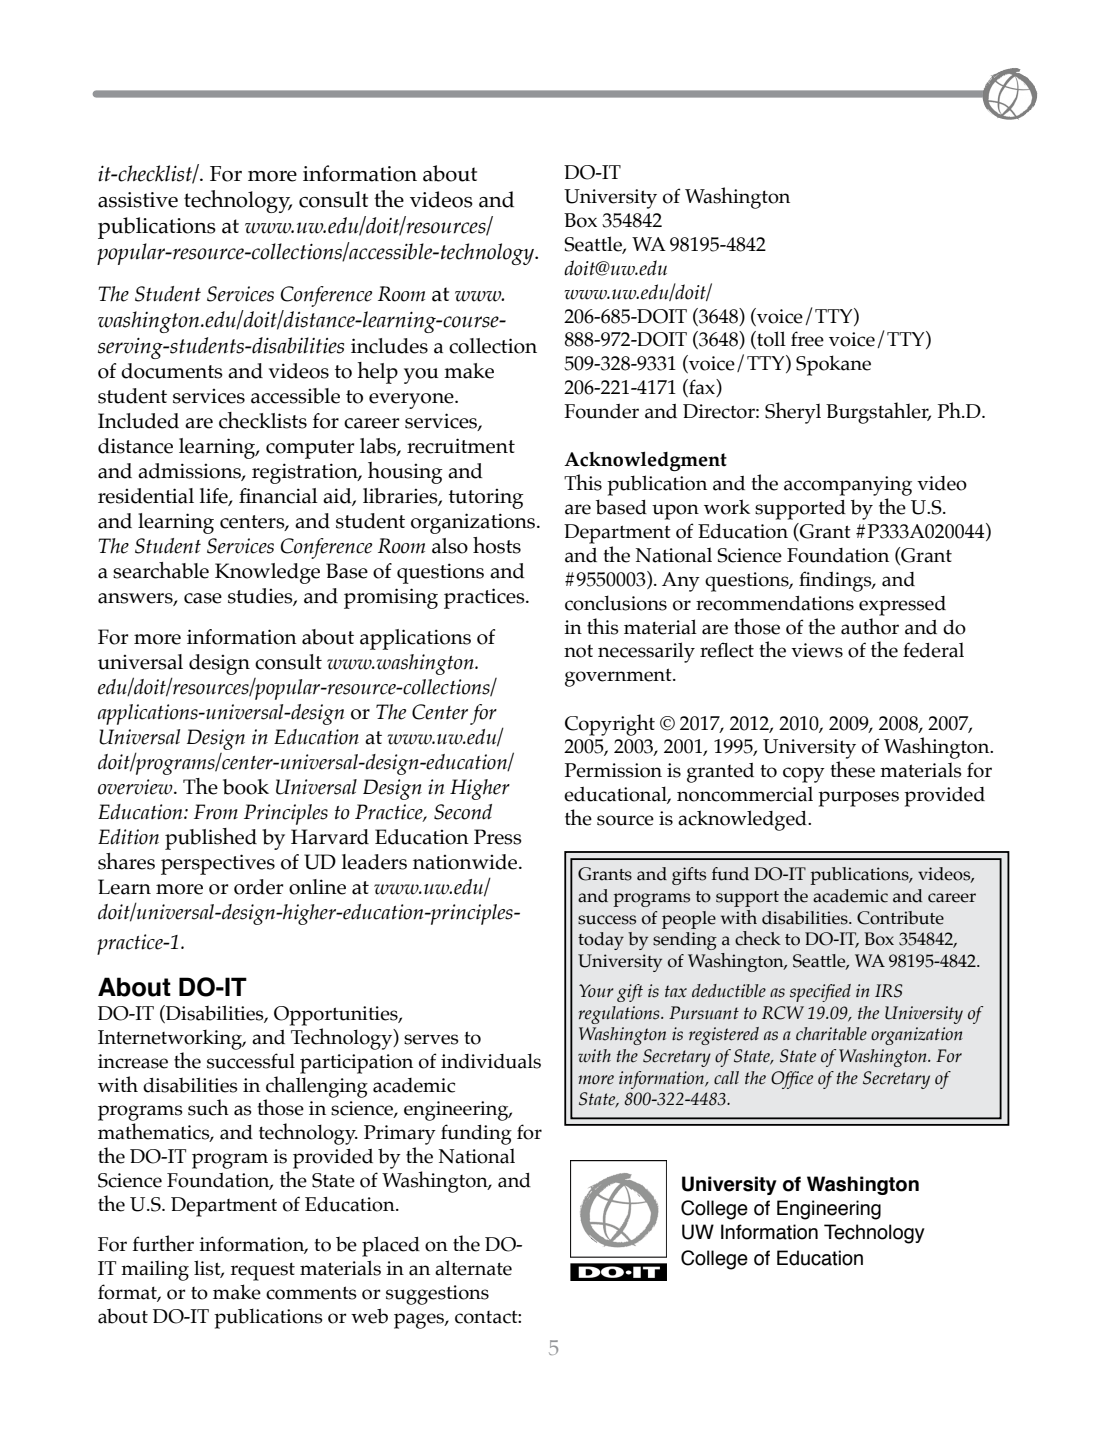 This page has height=1433, width=1107. What do you see at coordinates (138, 200) in the page?
I see `assistive` at bounding box center [138, 200].
